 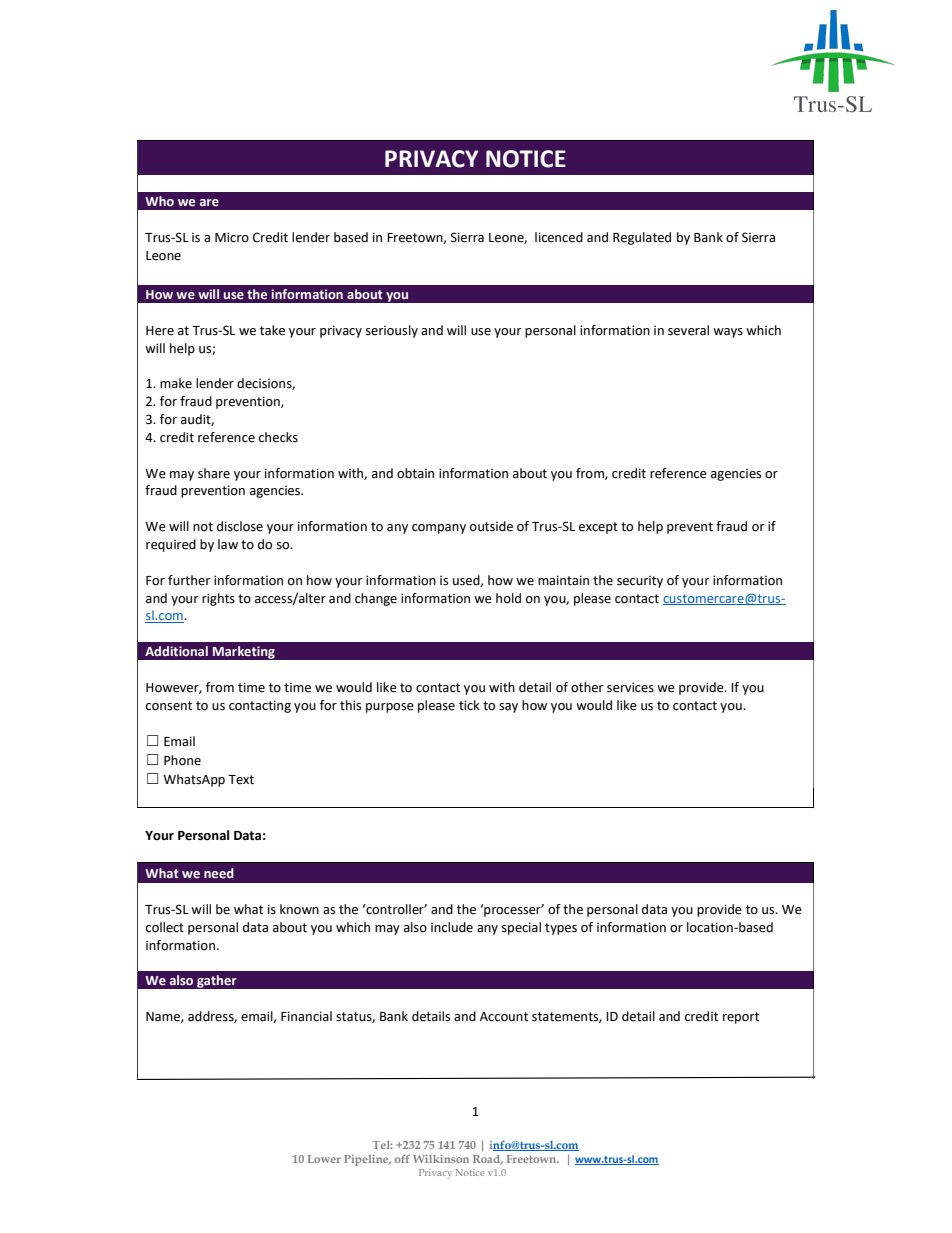 I want to click on obtain, so click(x=415, y=473).
